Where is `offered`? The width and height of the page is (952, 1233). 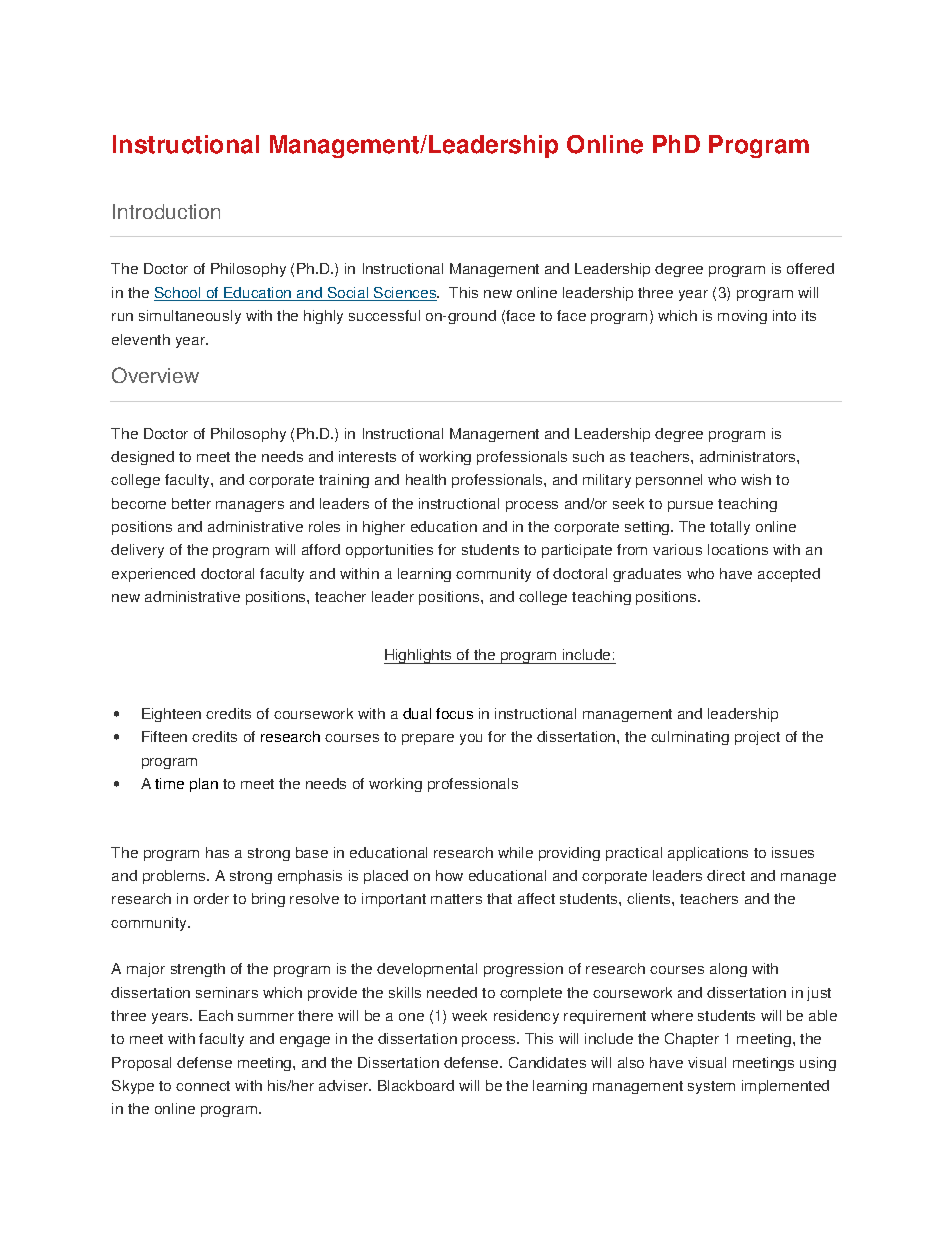
offered is located at coordinates (810, 268).
